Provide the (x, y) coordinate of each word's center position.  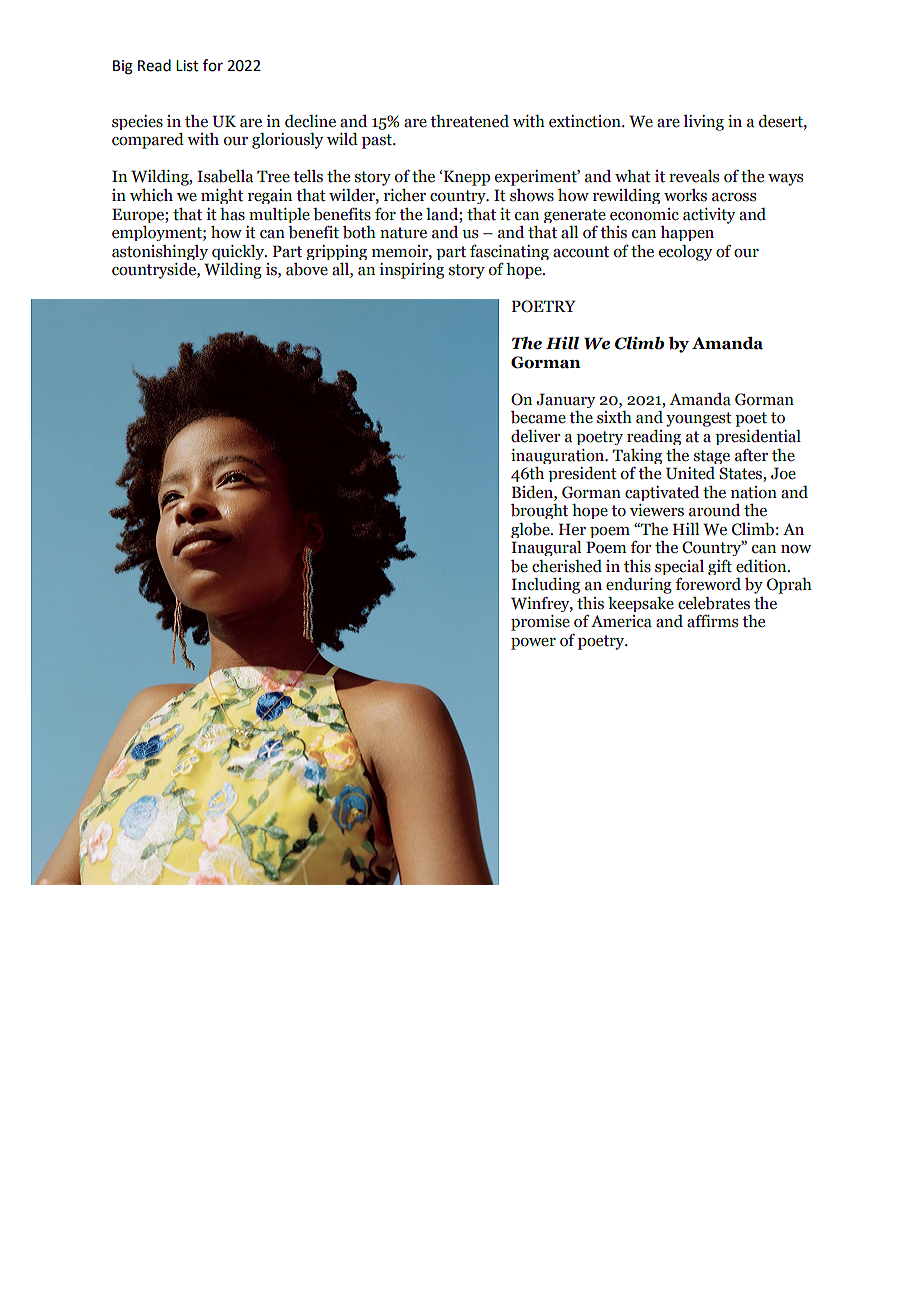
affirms (712, 621)
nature (403, 233)
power (533, 644)
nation (754, 492)
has (232, 214)
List (187, 66)
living (703, 123)
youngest (699, 419)
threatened (469, 121)
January (565, 400)
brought (539, 511)
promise (540, 623)
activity (709, 216)
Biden (533, 492)
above (307, 269)
